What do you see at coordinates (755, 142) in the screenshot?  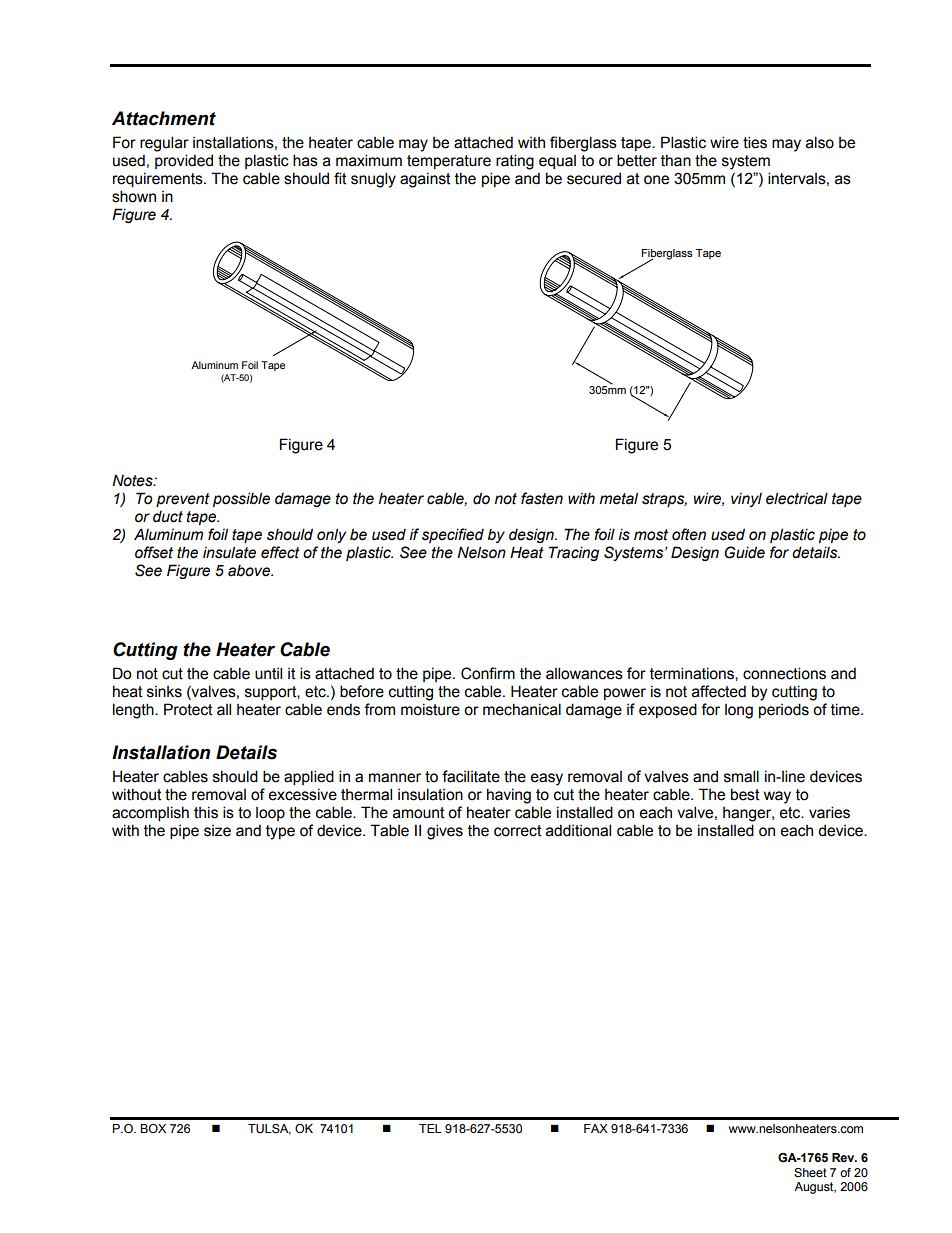 I see `ties` at bounding box center [755, 142].
